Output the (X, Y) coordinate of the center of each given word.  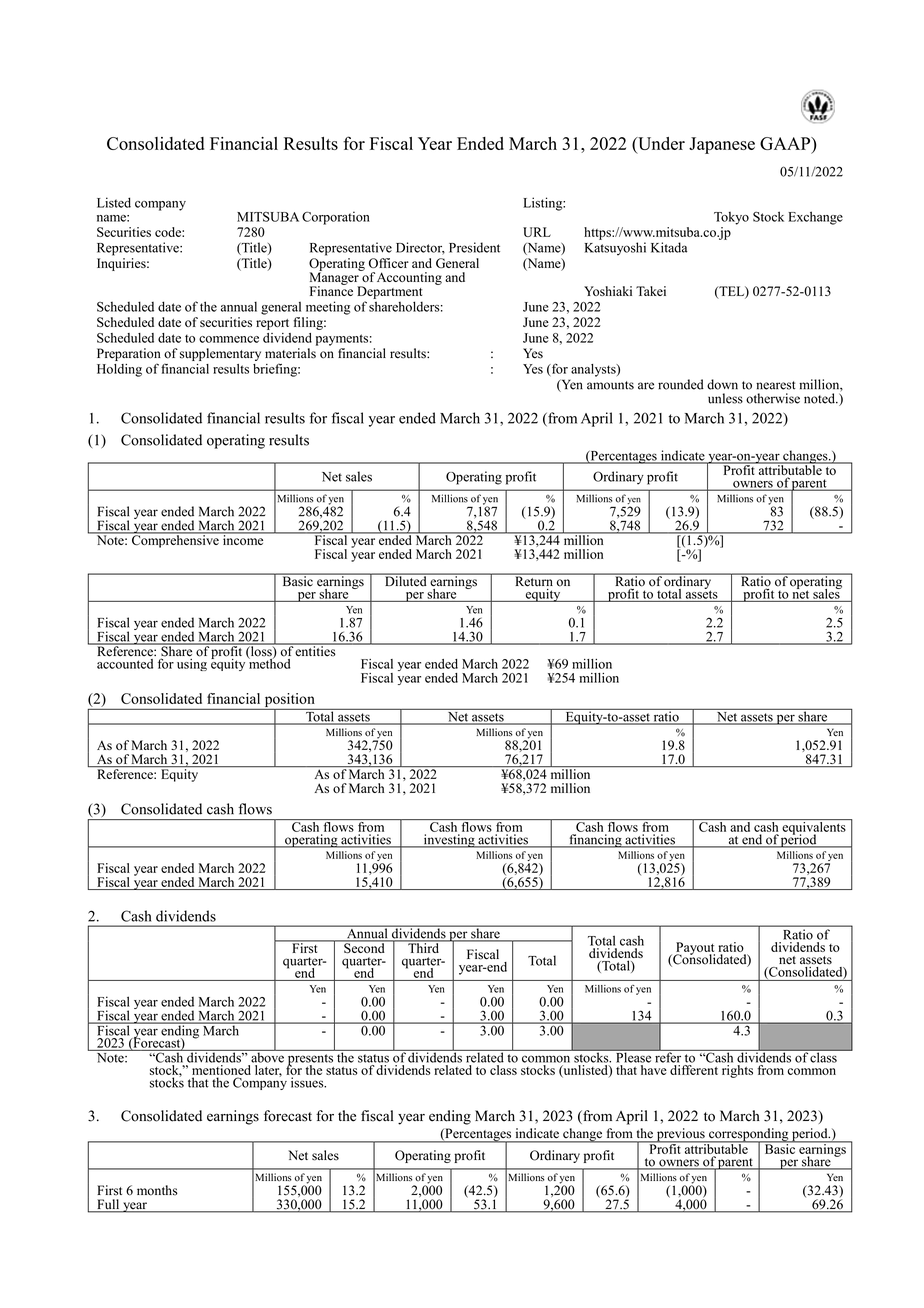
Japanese (722, 145)
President (474, 247)
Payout (694, 949)
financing (595, 841)
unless (725, 398)
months (157, 1190)
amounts (610, 385)
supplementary (220, 354)
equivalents (814, 828)
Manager (335, 278)
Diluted (405, 580)
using (192, 663)
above (267, 1056)
